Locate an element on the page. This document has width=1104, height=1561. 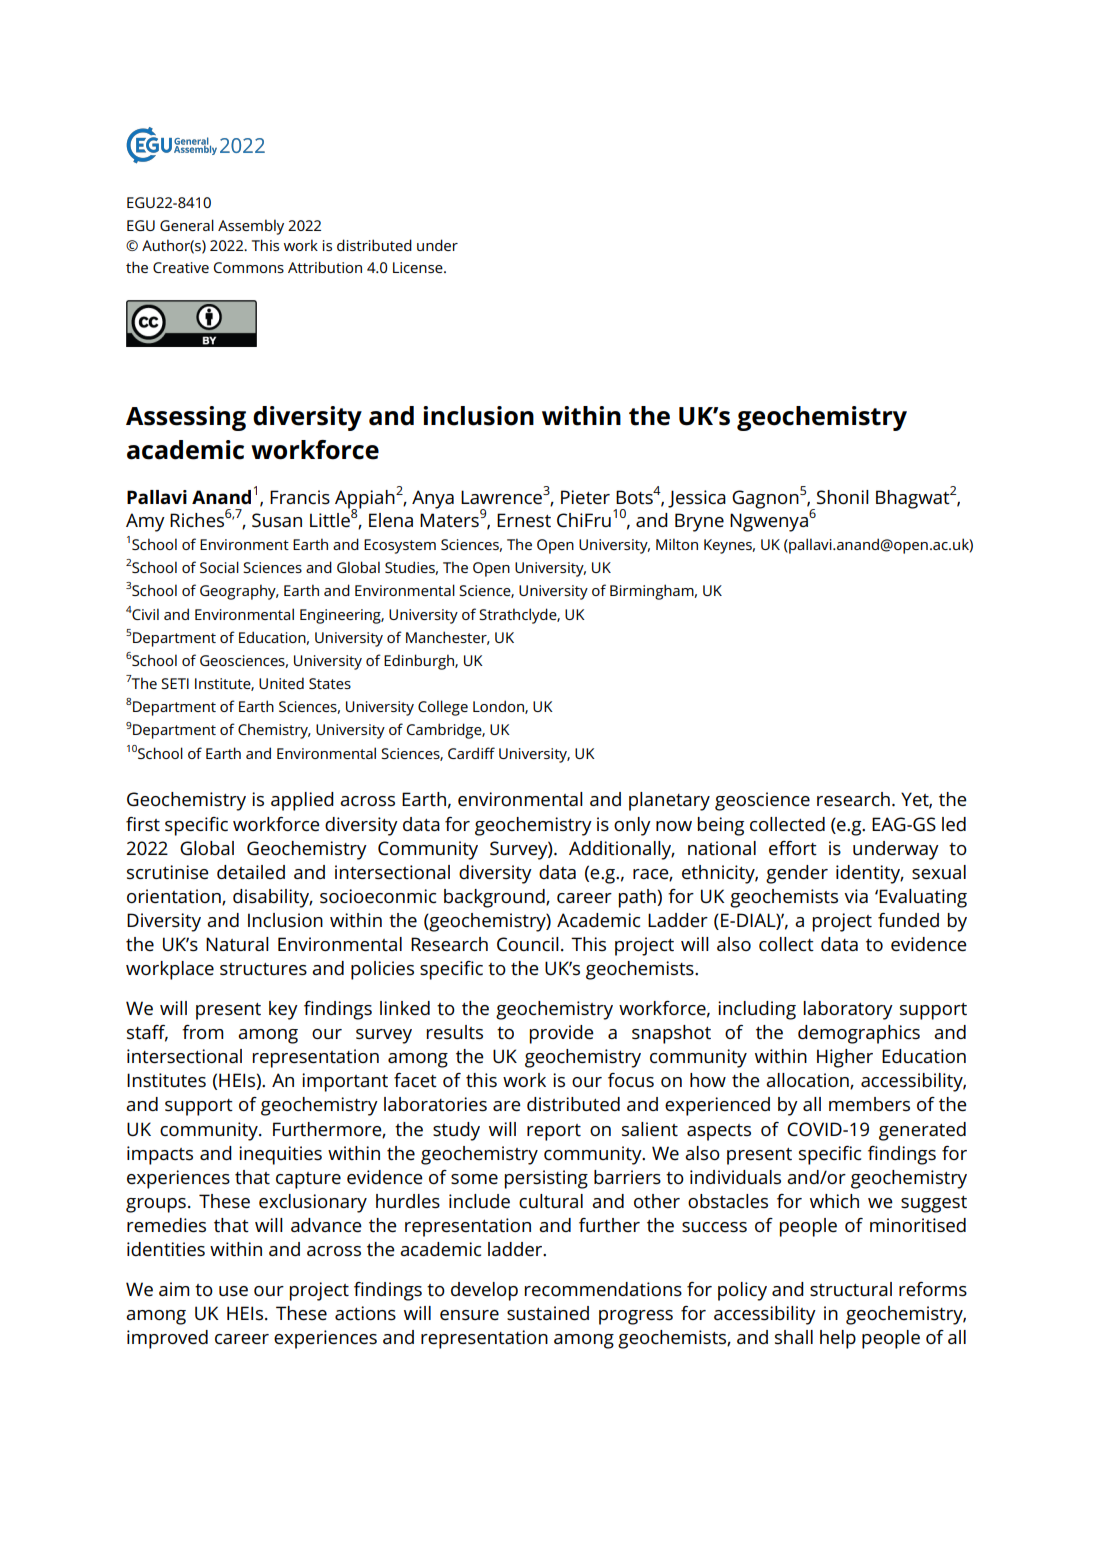
Jessica is located at coordinates (697, 499).
